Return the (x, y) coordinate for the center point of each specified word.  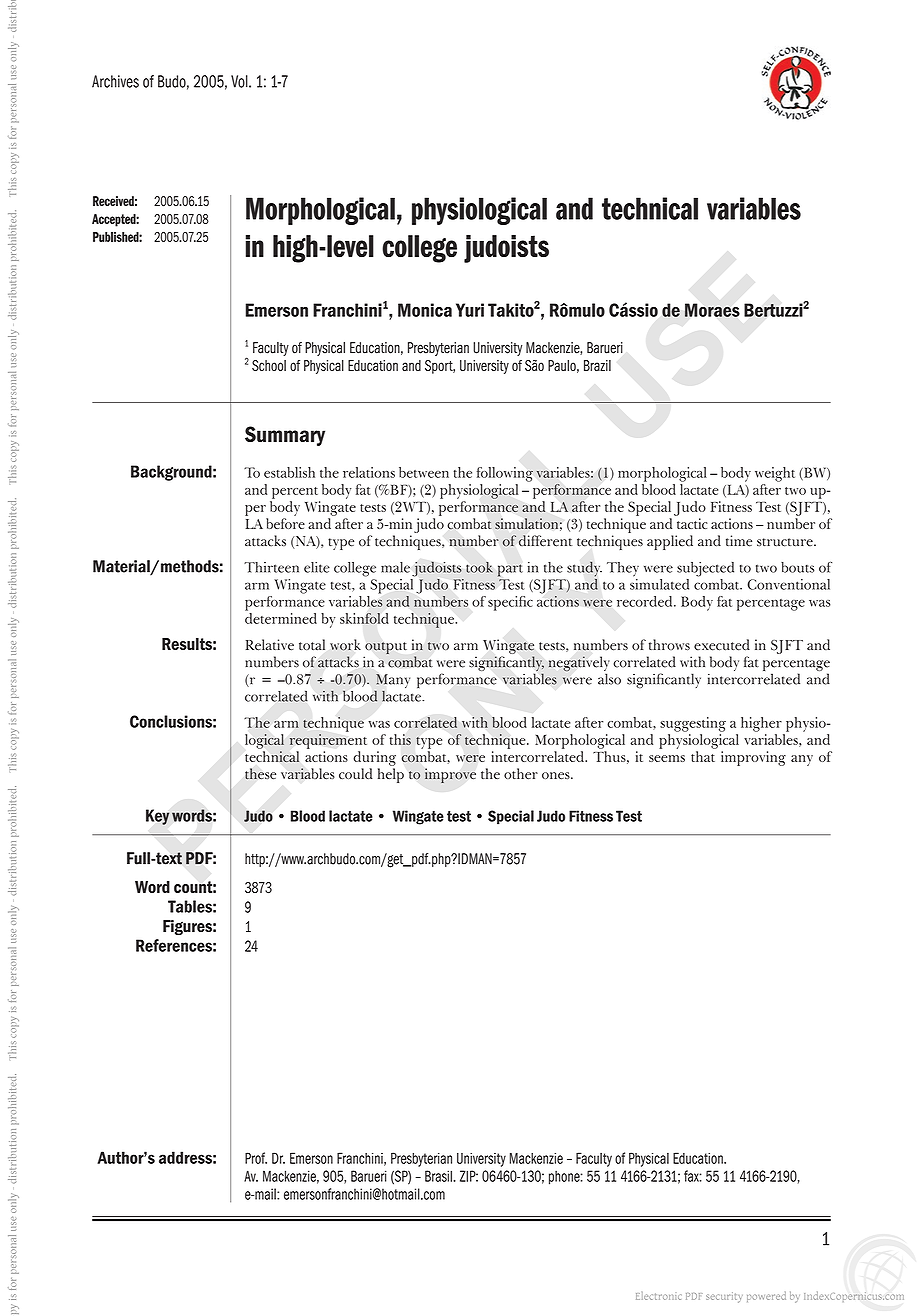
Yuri (470, 310)
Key (158, 817)
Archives (115, 81)
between (424, 472)
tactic (692, 523)
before (285, 523)
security (724, 1297)
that (703, 756)
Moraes (712, 310)
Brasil (439, 1176)
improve (450, 775)
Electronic (658, 1296)
